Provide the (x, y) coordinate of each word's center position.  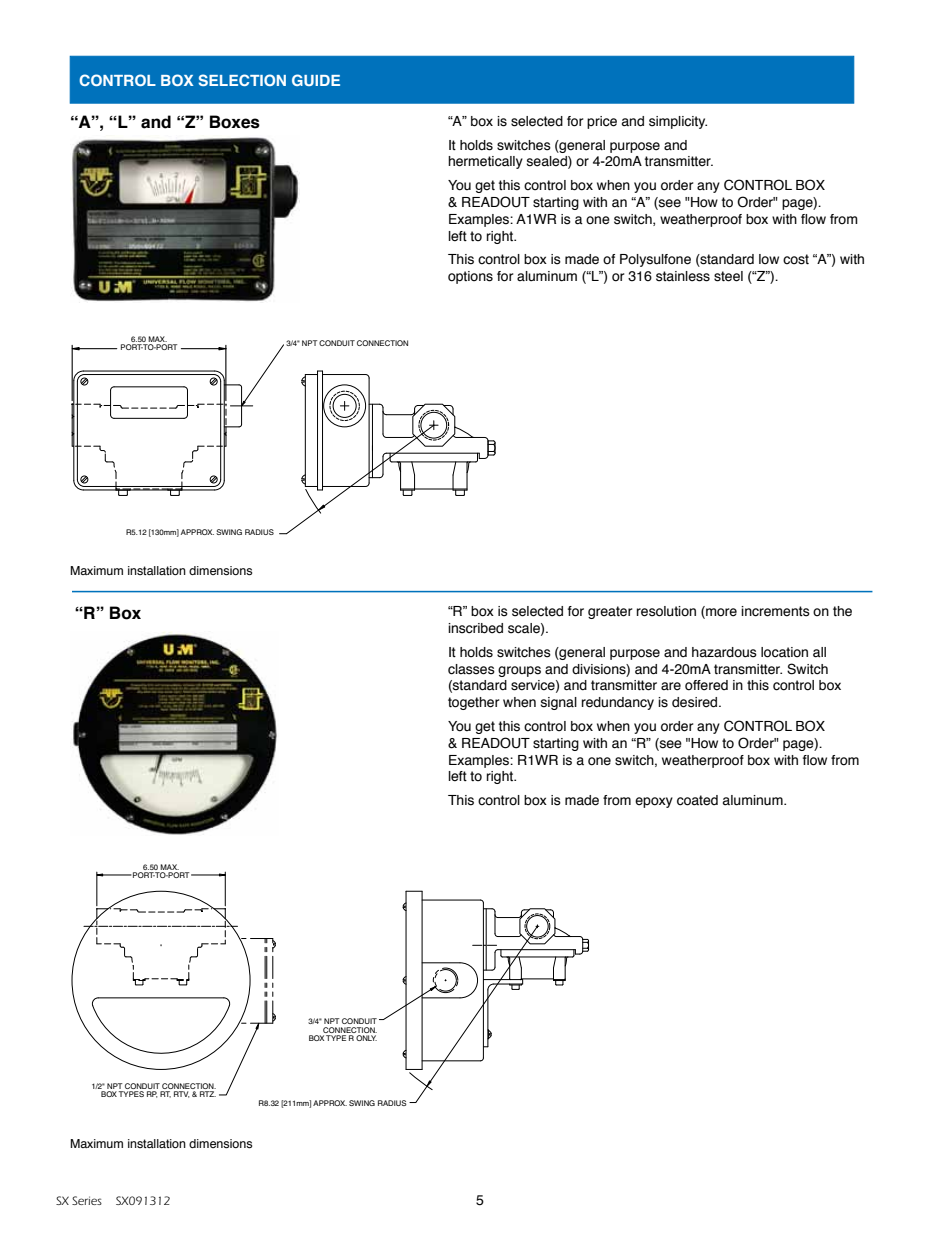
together (473, 703)
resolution (666, 611)
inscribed (475, 628)
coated (697, 800)
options (470, 277)
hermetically (485, 162)
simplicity (678, 122)
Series (87, 1200)
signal (559, 703)
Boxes (235, 122)
